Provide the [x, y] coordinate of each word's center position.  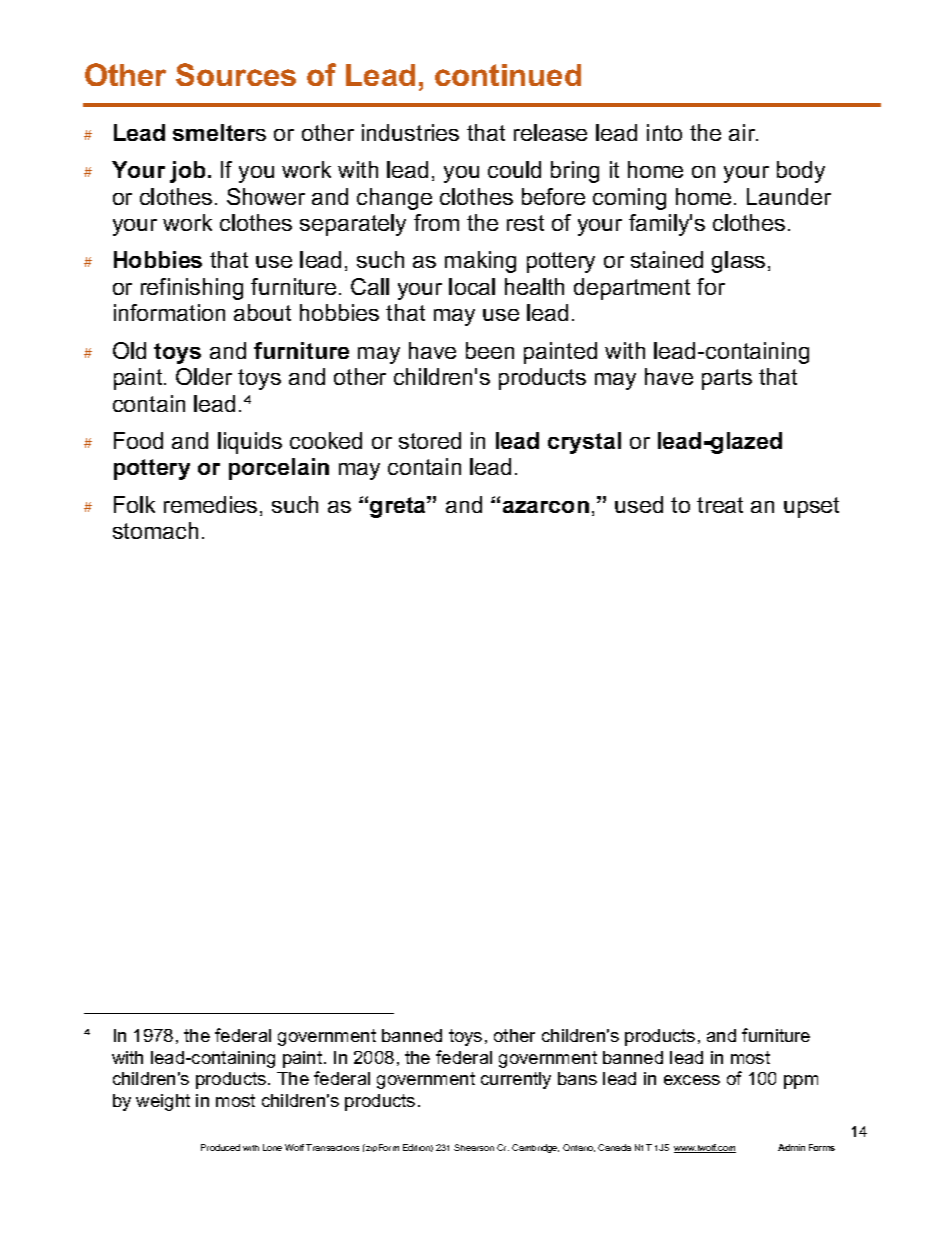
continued [508, 75]
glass [738, 262]
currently [516, 1080]
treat [720, 505]
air [743, 132]
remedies [210, 504]
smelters [219, 132]
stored [430, 440]
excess [692, 1080]
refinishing [192, 289]
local [472, 286]
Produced [220, 1147]
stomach [155, 530]
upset [811, 507]
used [639, 504]
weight [163, 1102]
